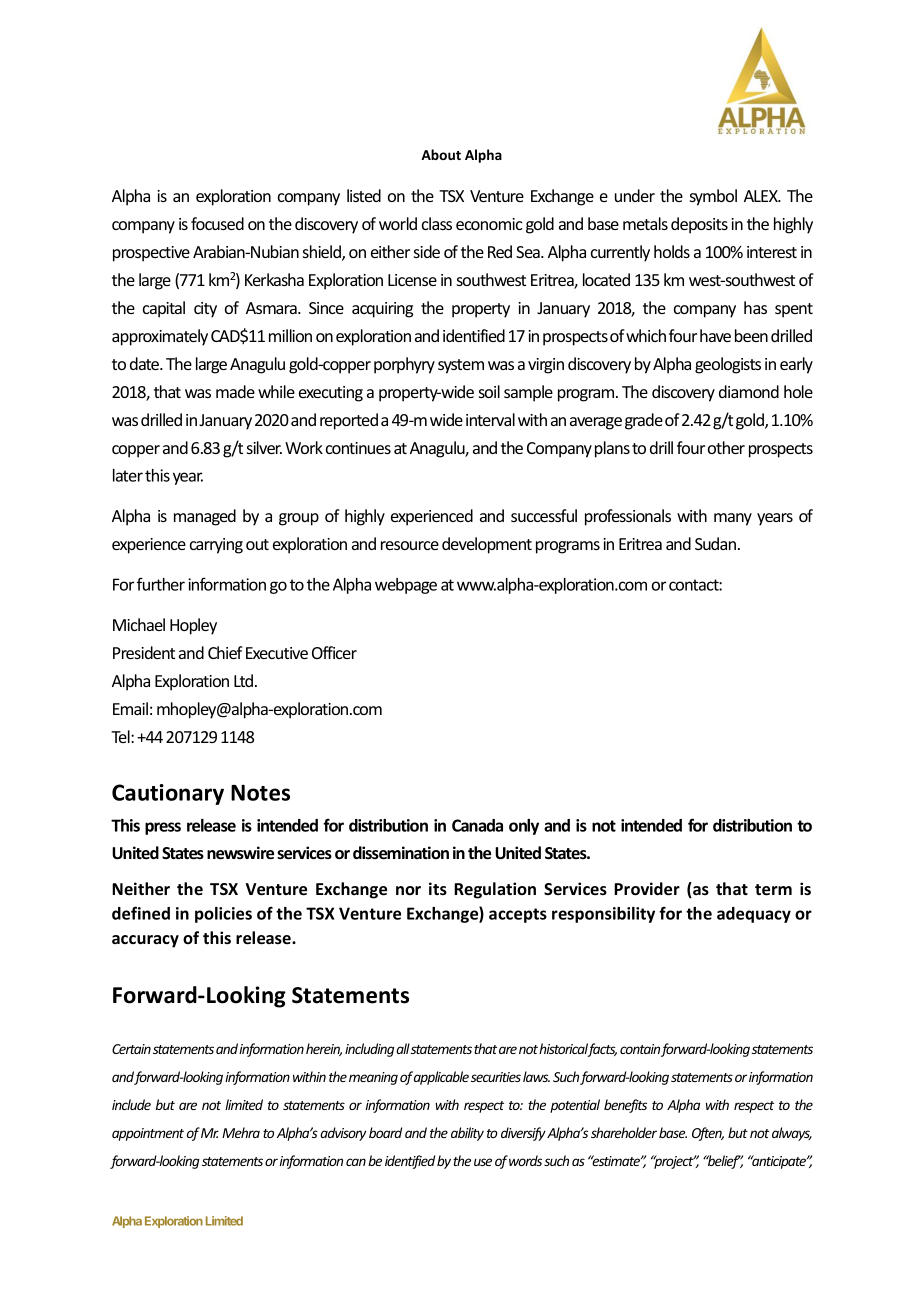 The width and height of the page is (924, 1308). Describe the element at coordinates (225, 652) in the page. I see `Chief` at that location.
